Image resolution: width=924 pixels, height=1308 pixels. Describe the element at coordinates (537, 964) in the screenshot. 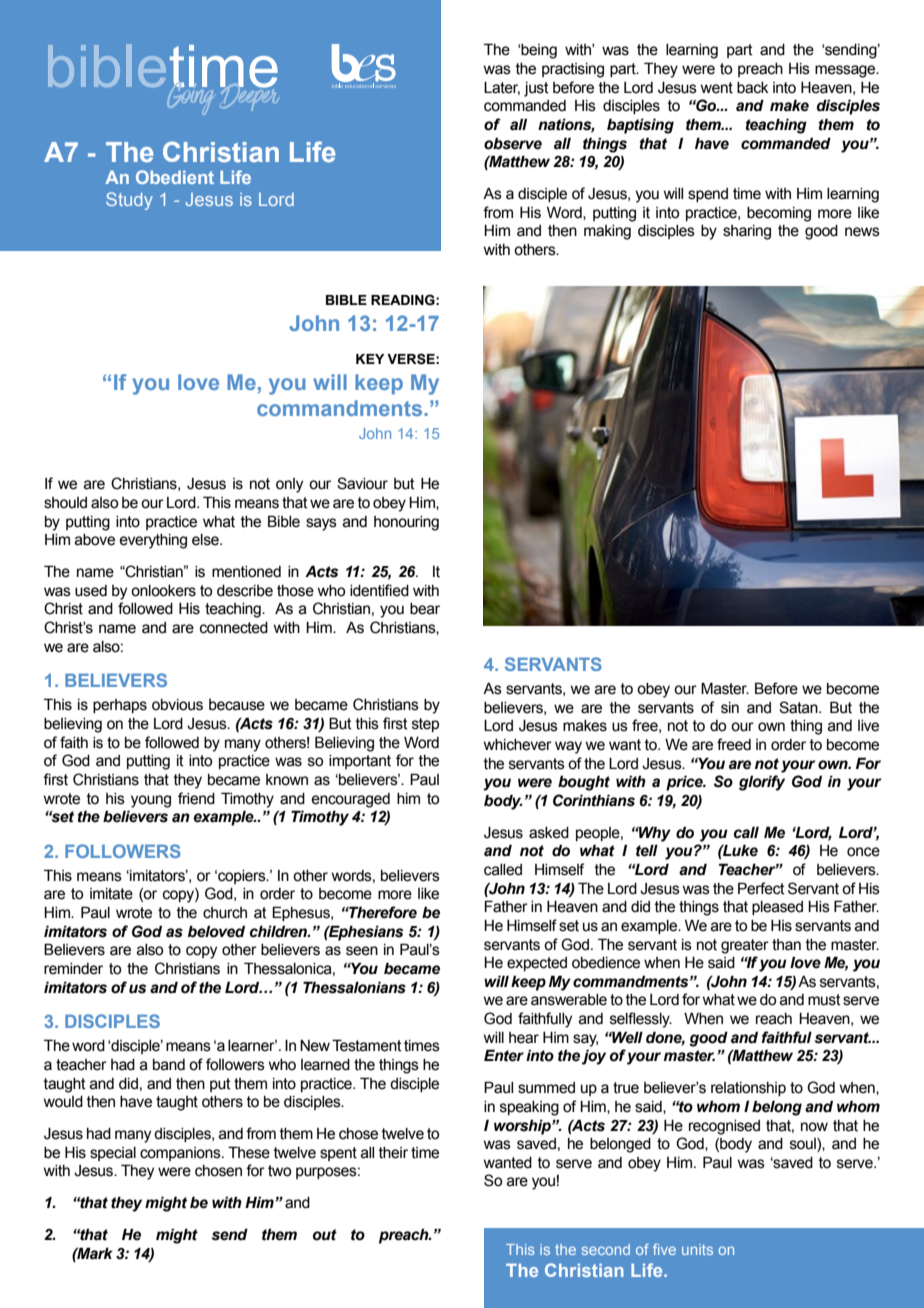

I see `expected` at that location.
